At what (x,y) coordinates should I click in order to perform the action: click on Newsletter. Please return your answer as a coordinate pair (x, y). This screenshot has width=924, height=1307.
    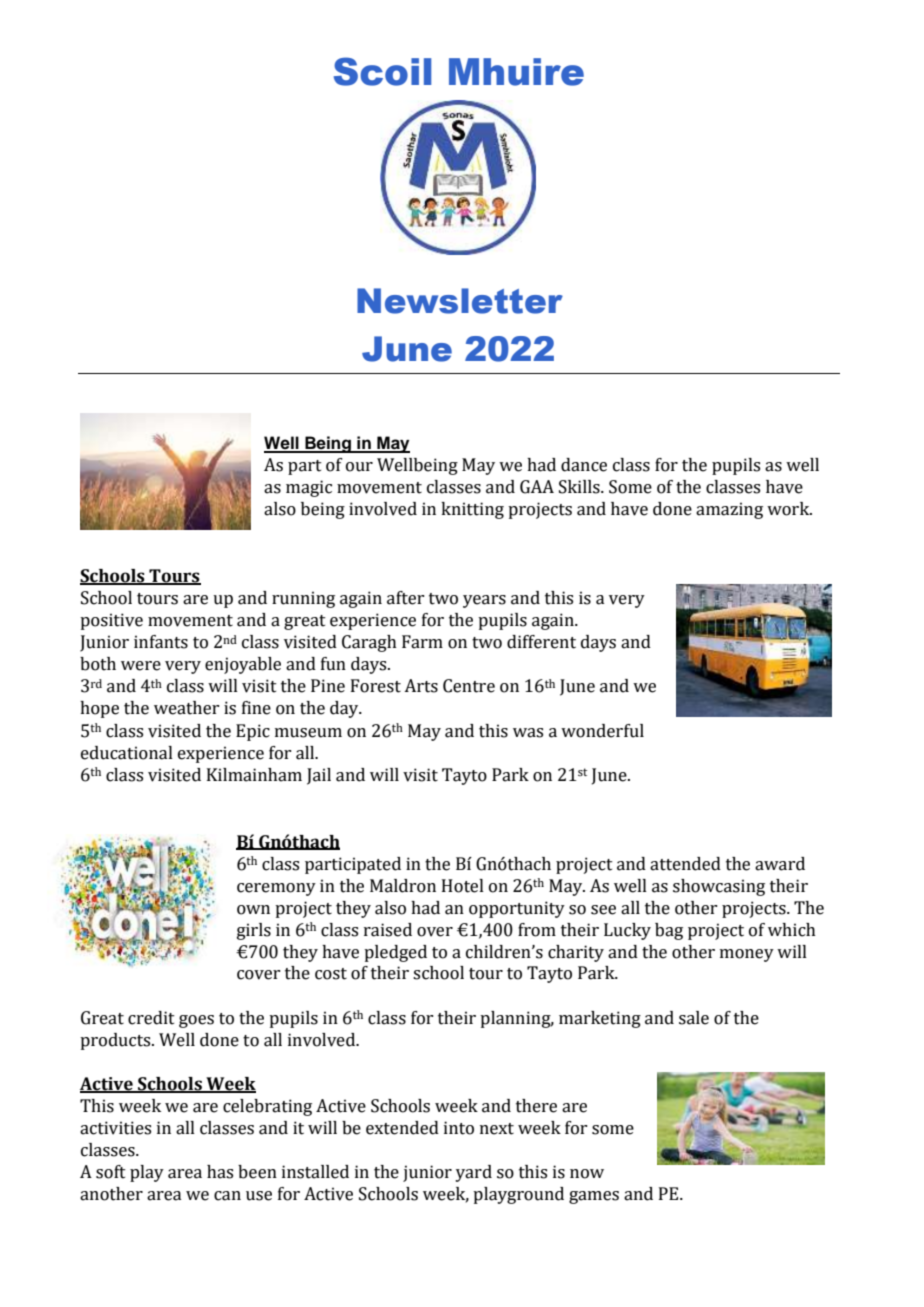
    Looking at the image, I should click on (460, 301).
